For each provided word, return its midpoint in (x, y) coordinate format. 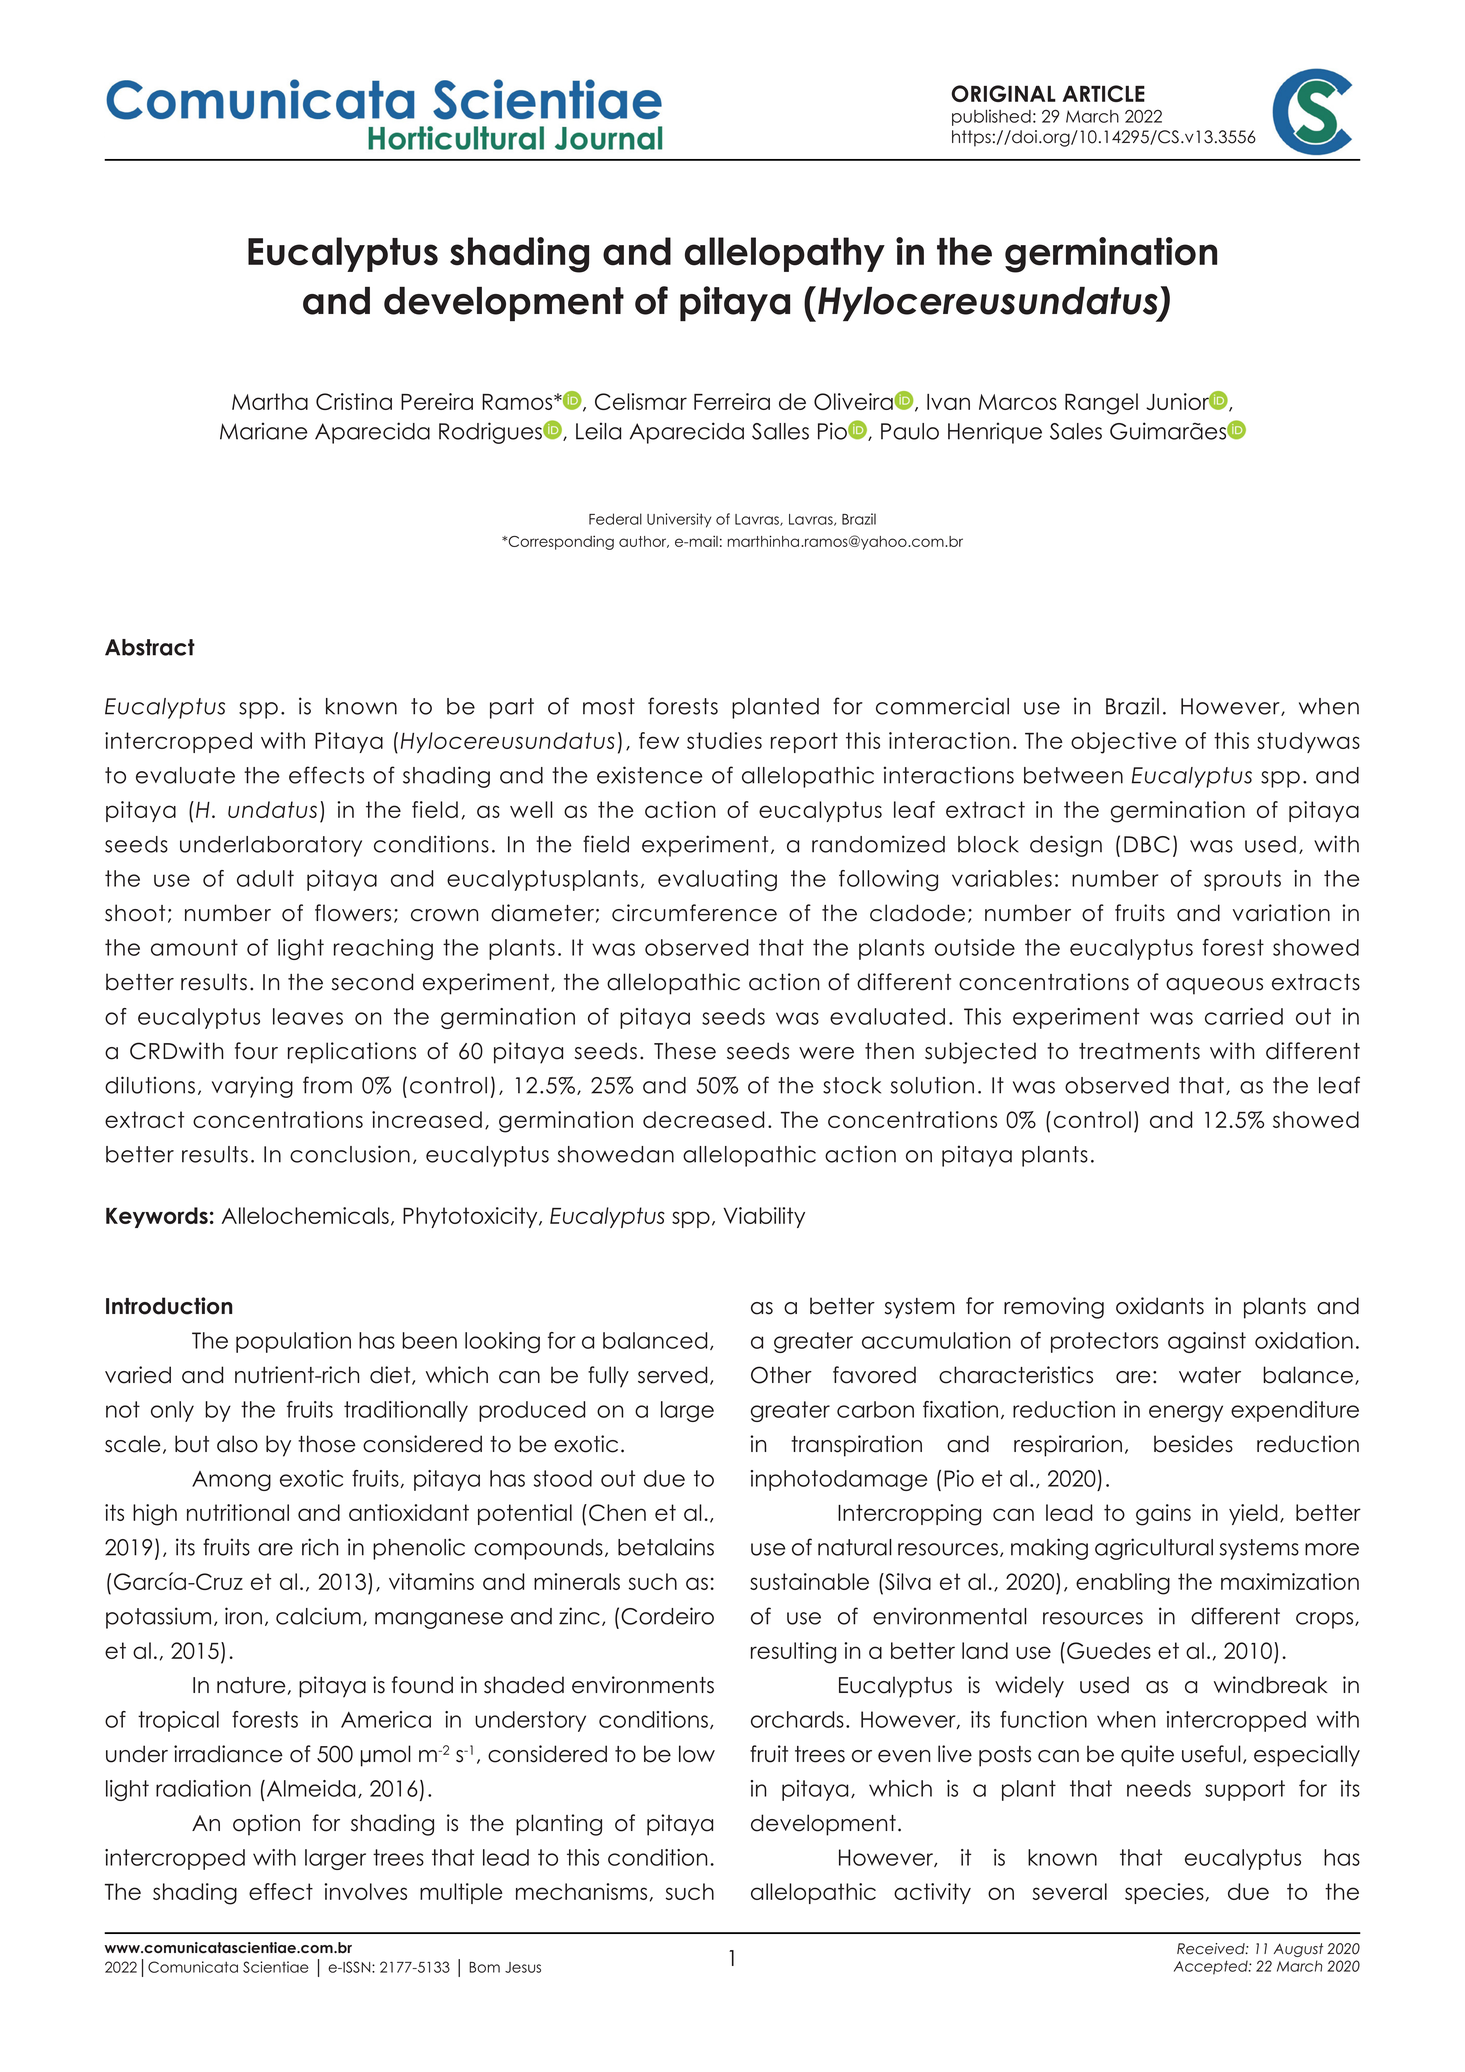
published (991, 117)
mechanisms (581, 1891)
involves (365, 1891)
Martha (270, 401)
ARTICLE (1103, 93)
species (1164, 1893)
